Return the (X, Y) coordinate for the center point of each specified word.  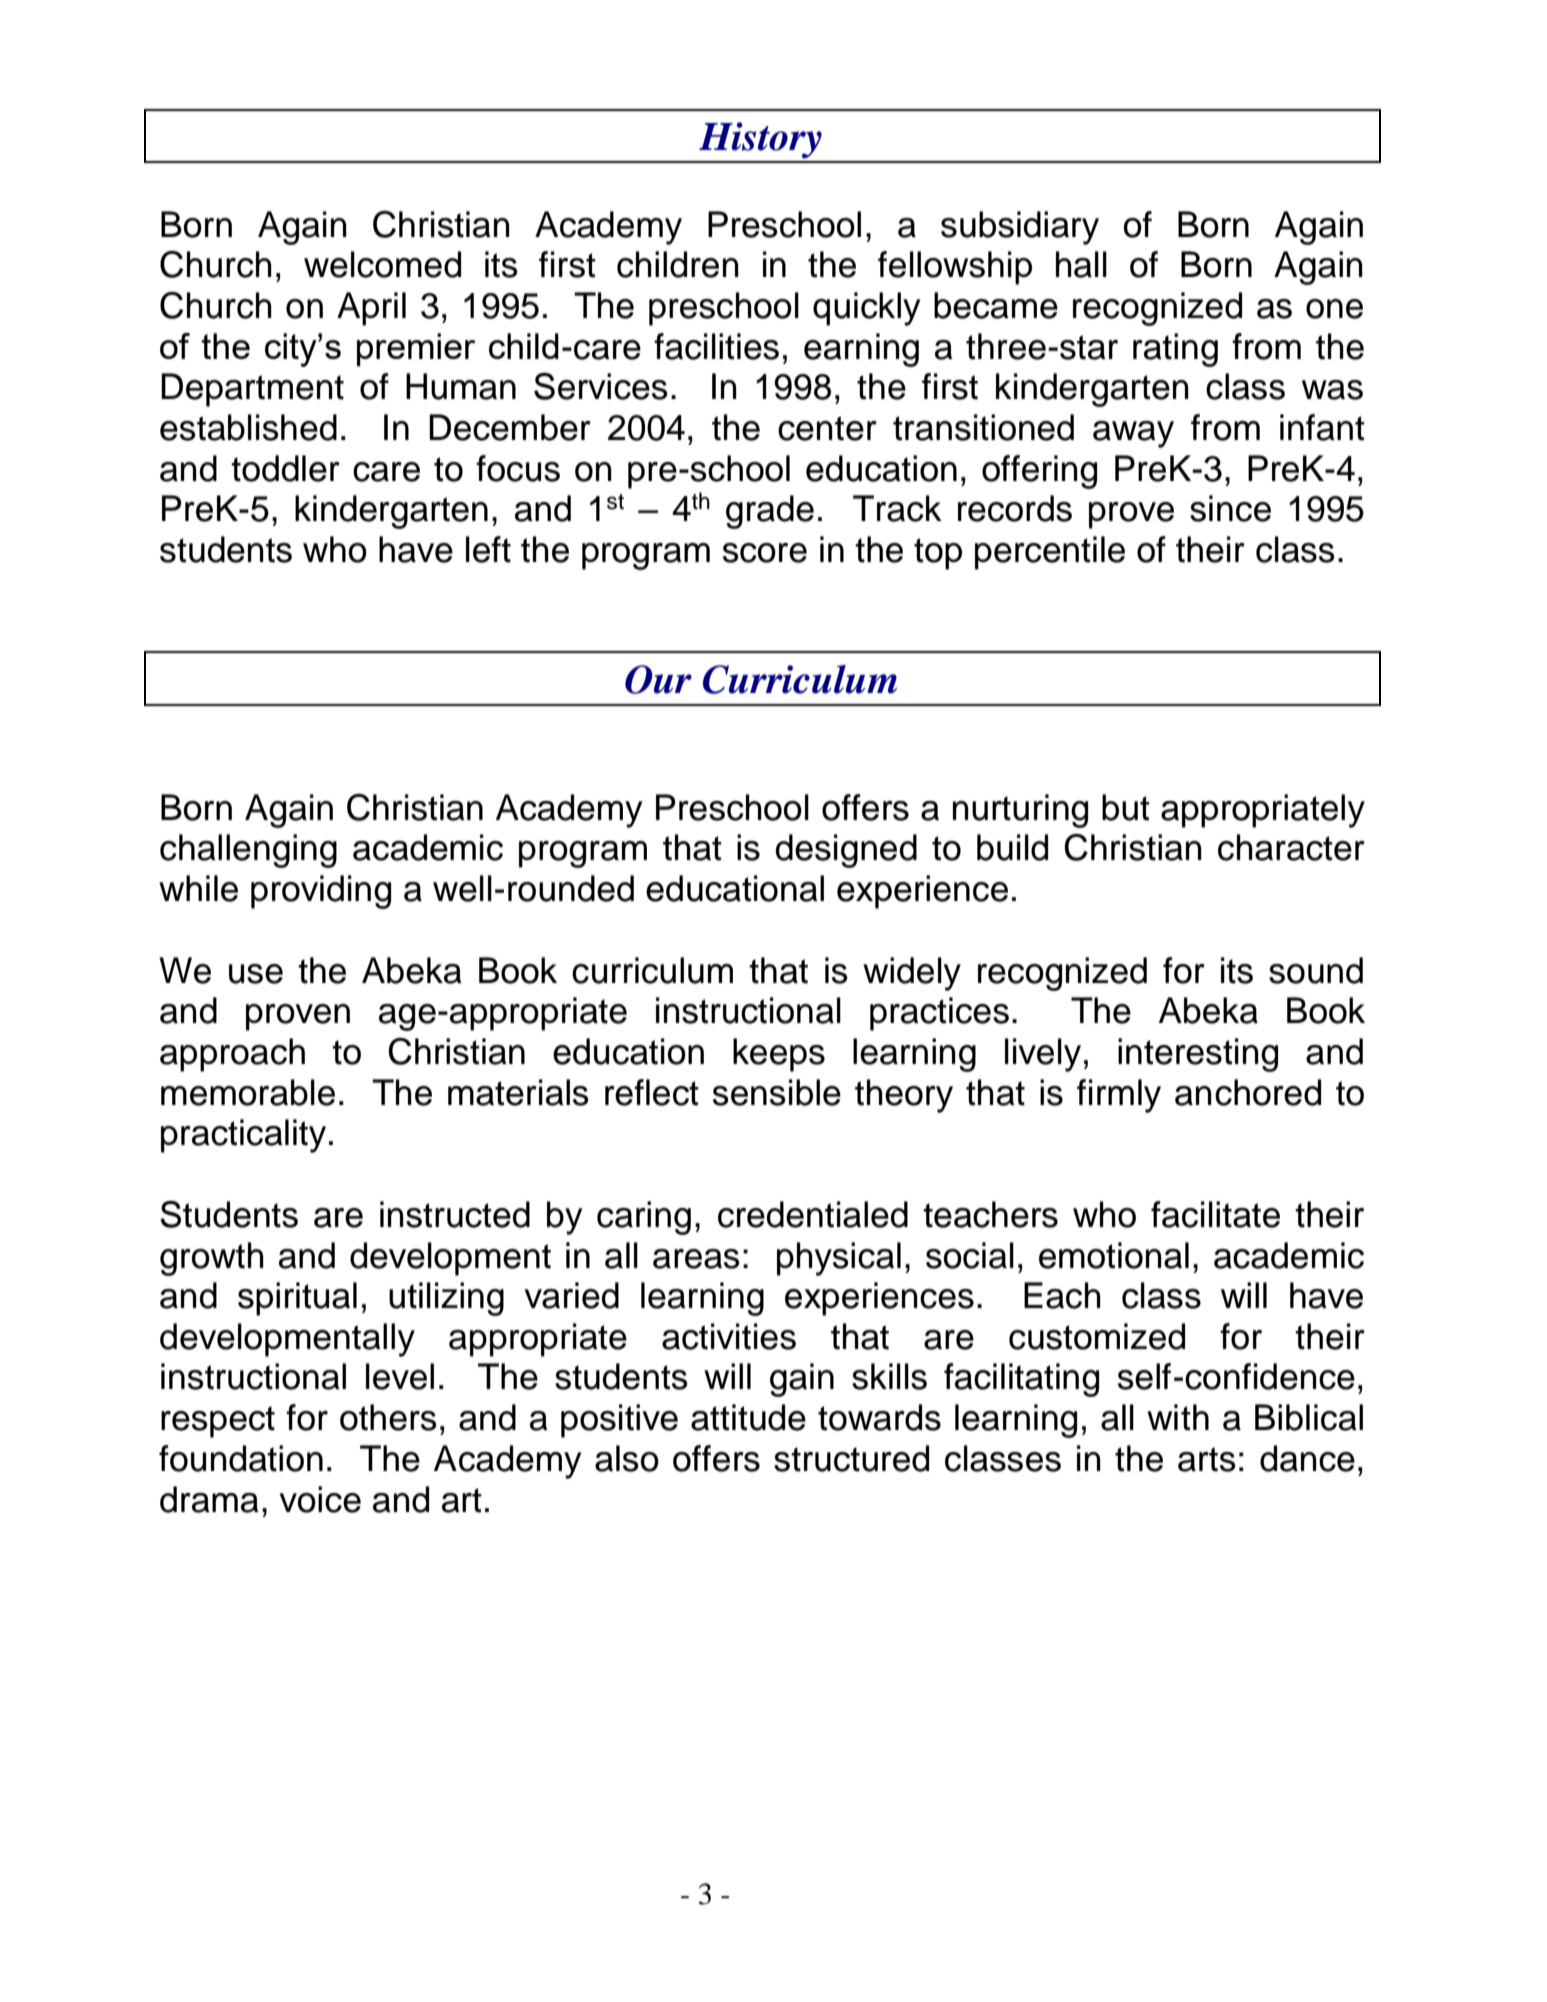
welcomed (382, 264)
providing (321, 892)
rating (1175, 350)
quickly (866, 309)
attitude (748, 1417)
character (1291, 847)
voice (320, 1499)
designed (846, 851)
